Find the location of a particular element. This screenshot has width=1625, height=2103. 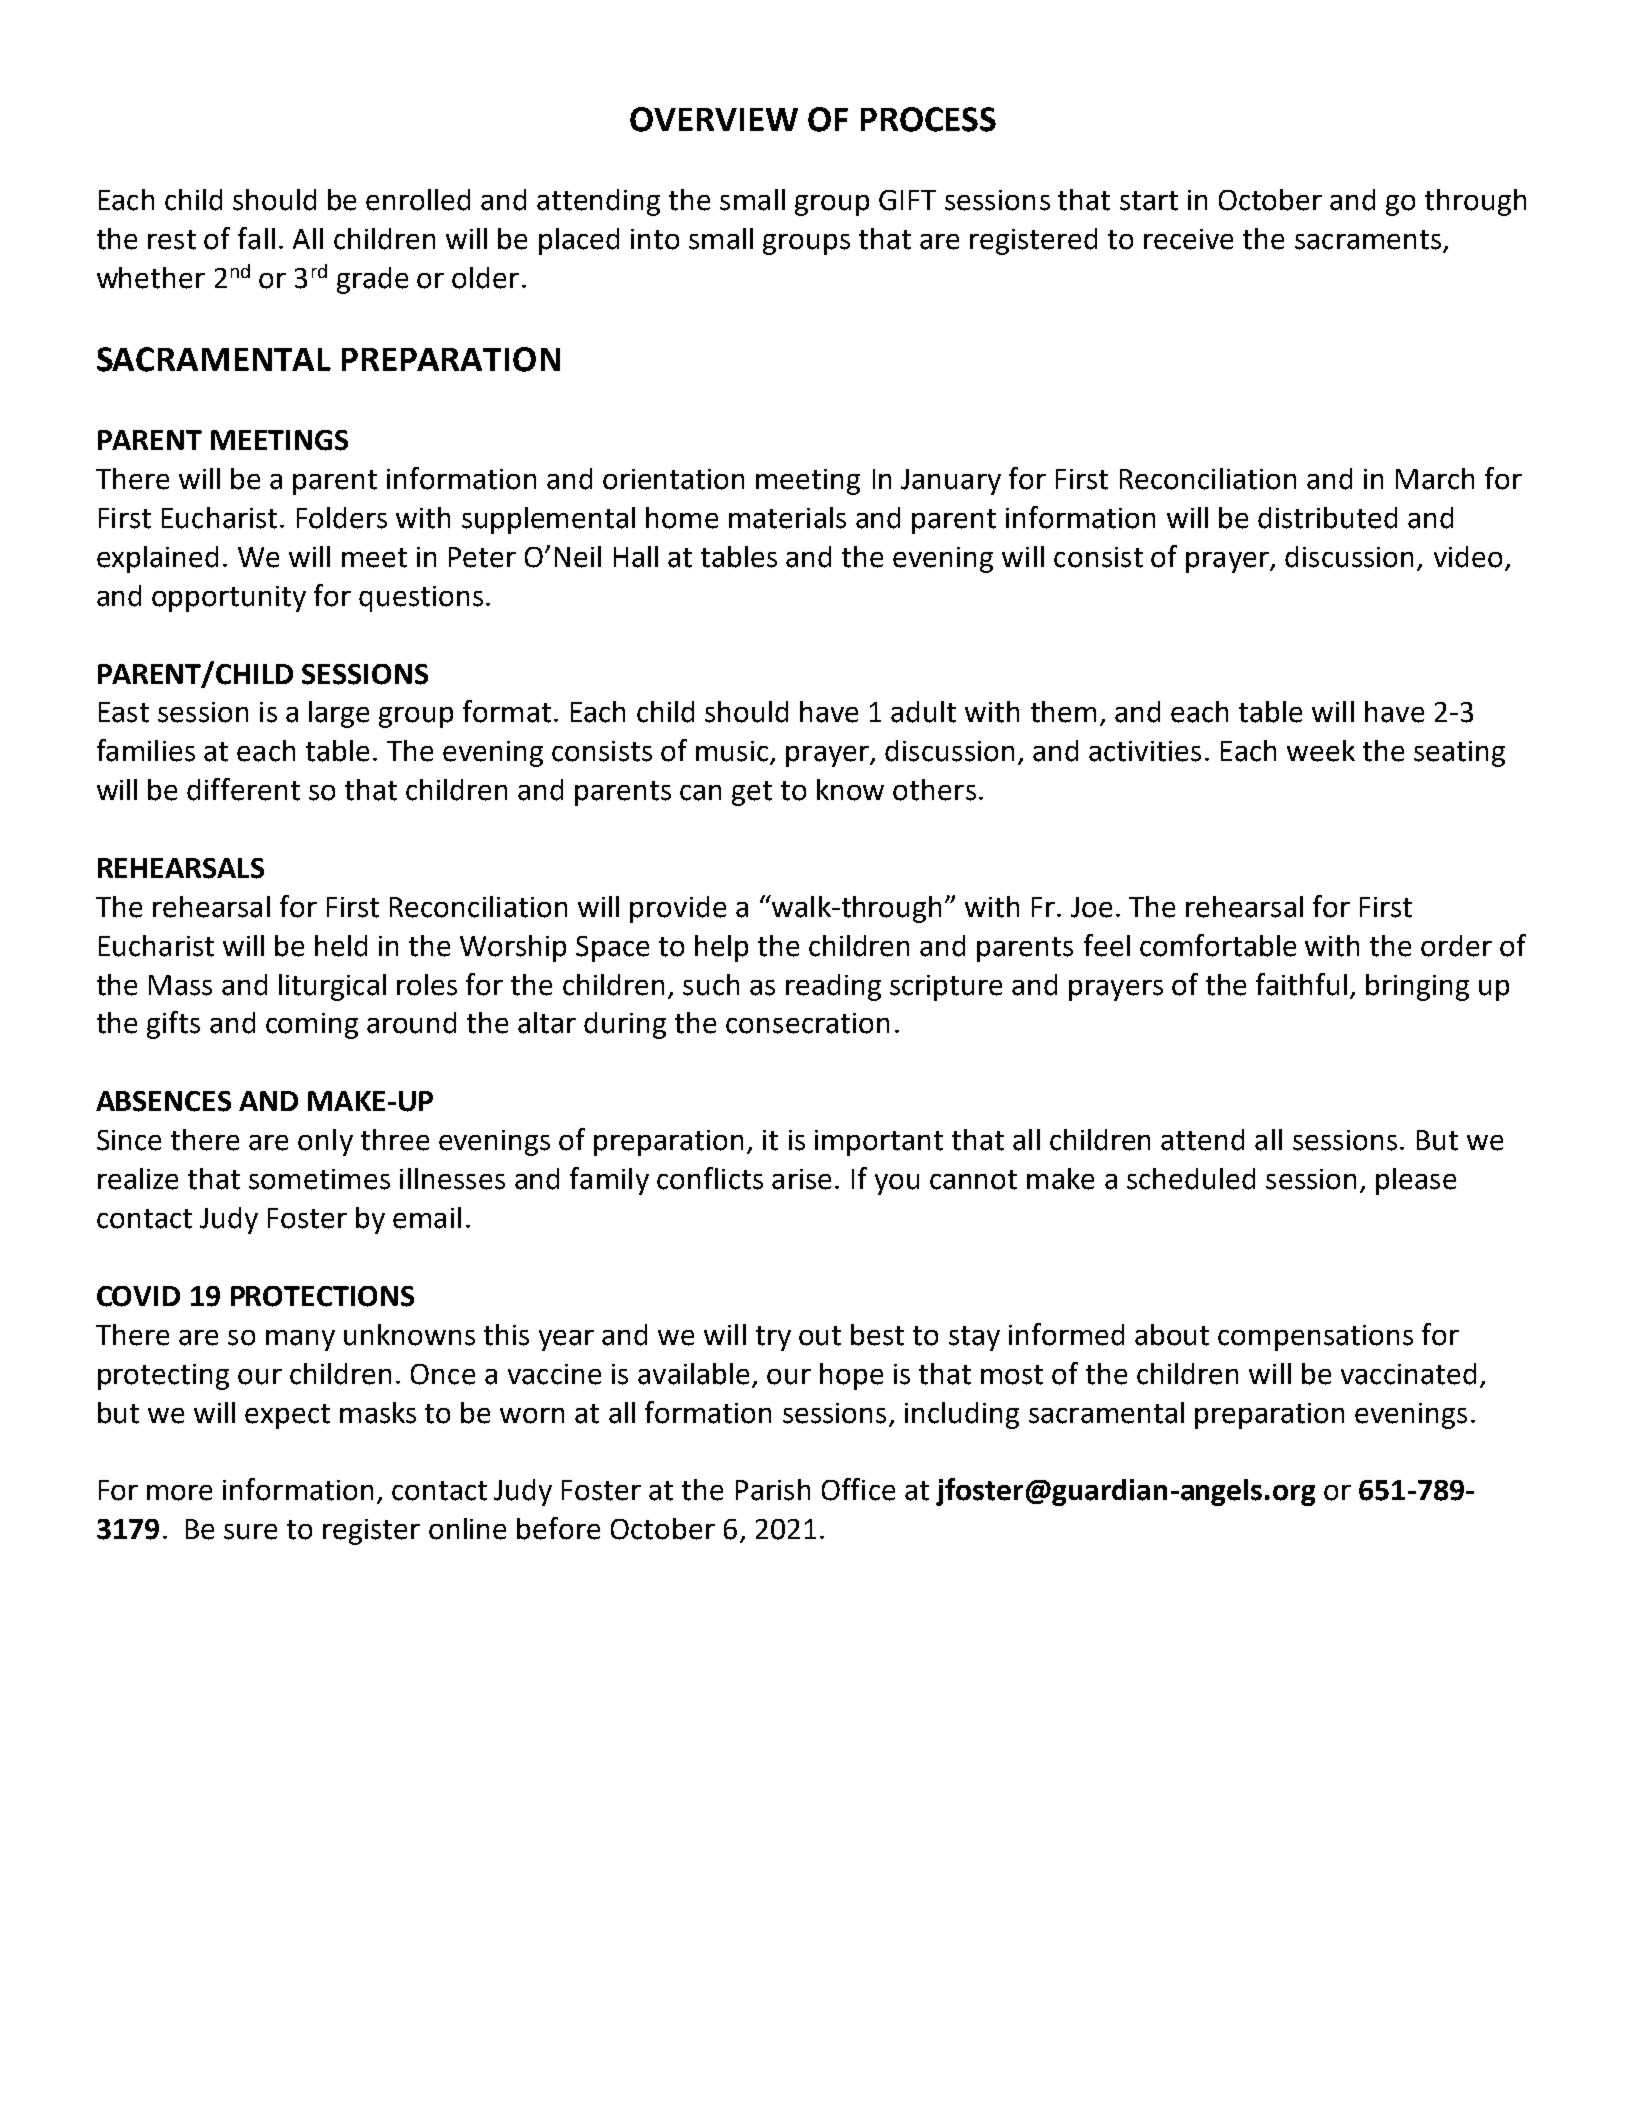

OVERVIEW is located at coordinates (714, 119).
